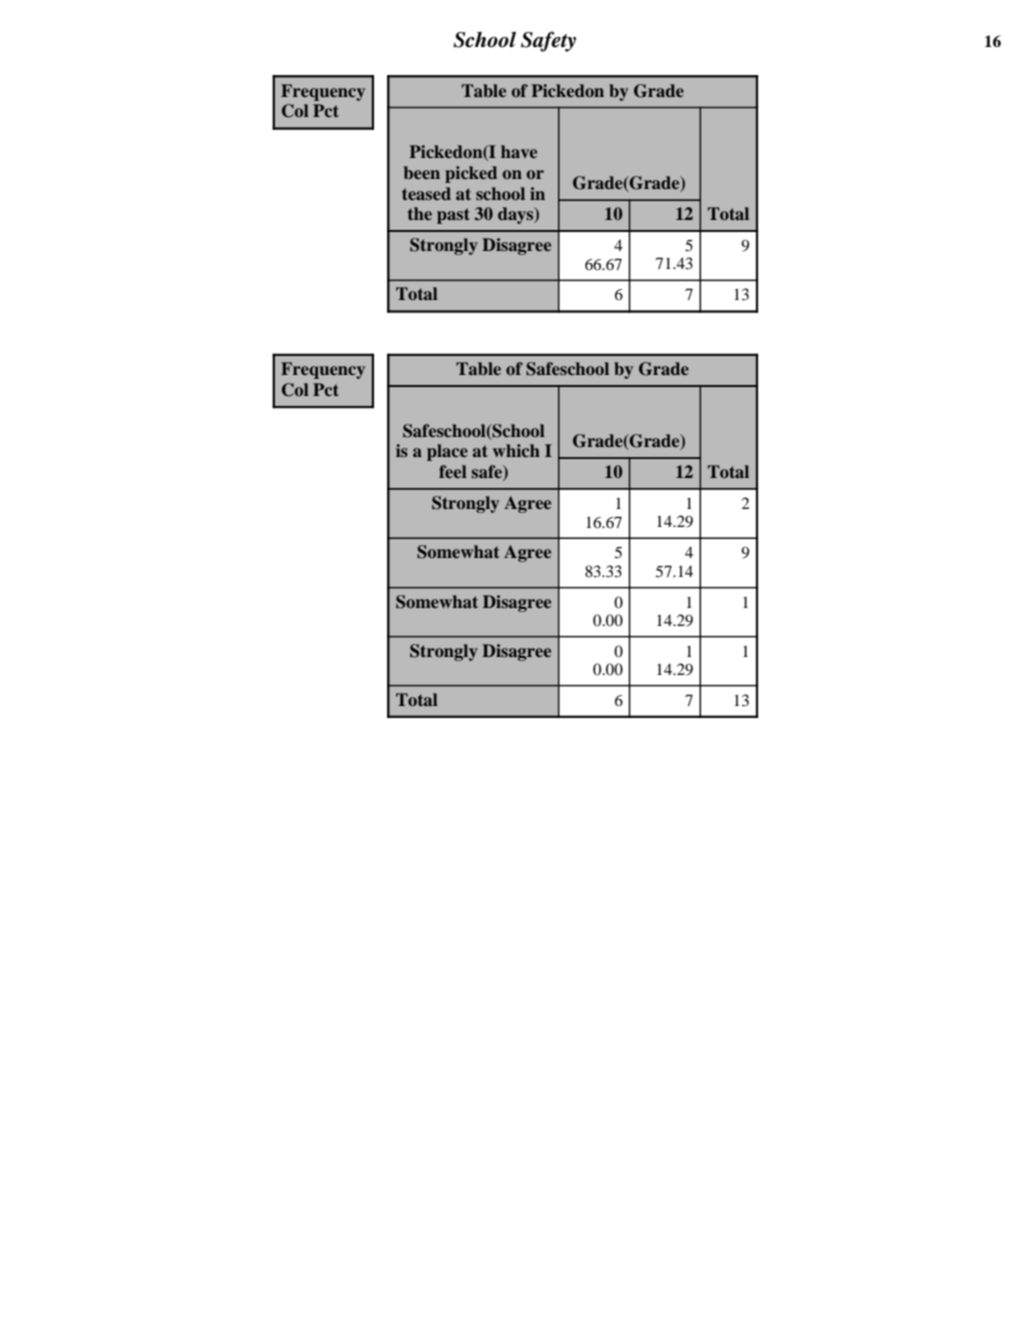 This screenshot has height=1336, width=1032. I want to click on days, so click(517, 215).
